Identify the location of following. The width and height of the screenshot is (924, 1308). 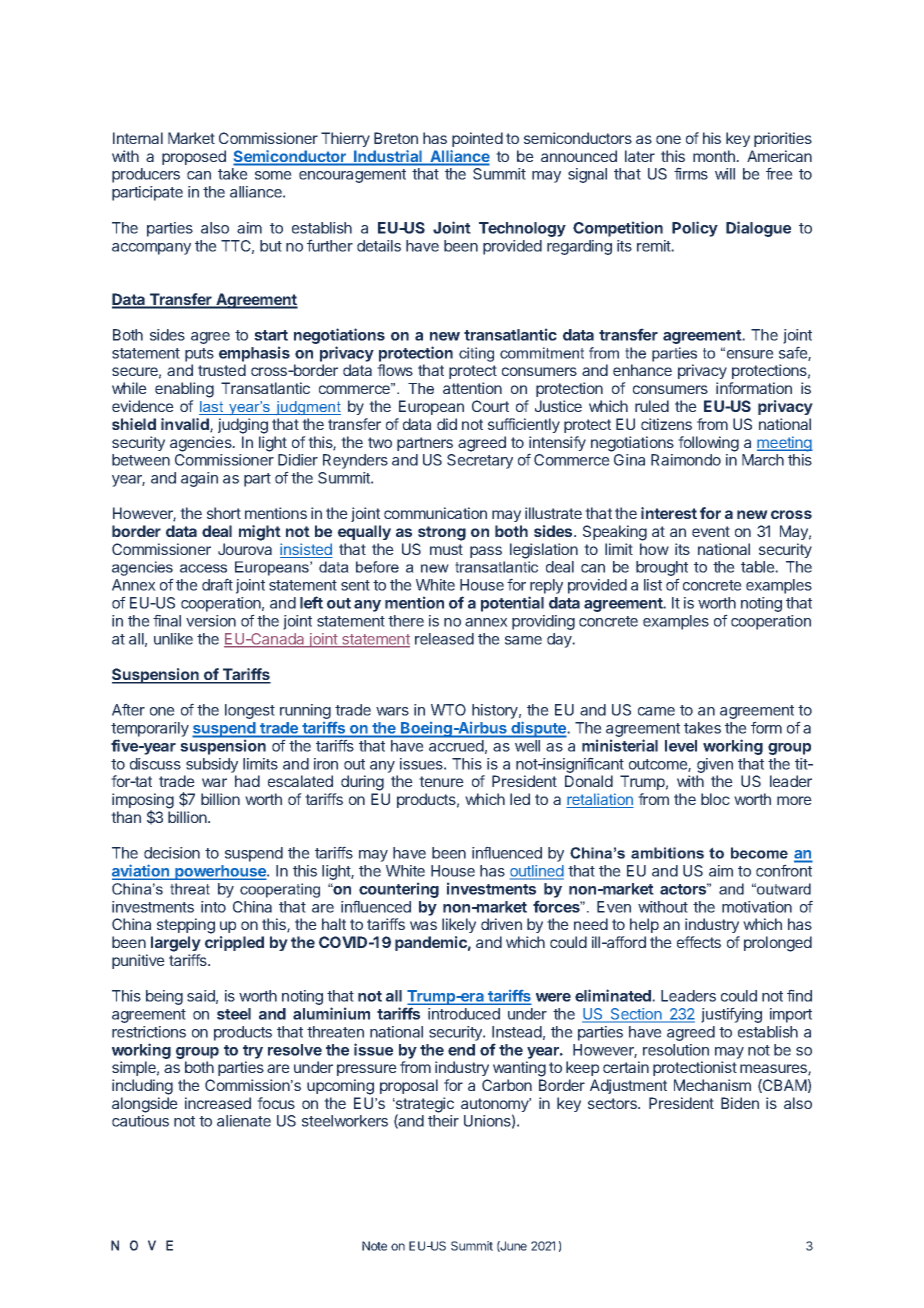
(708, 444).
